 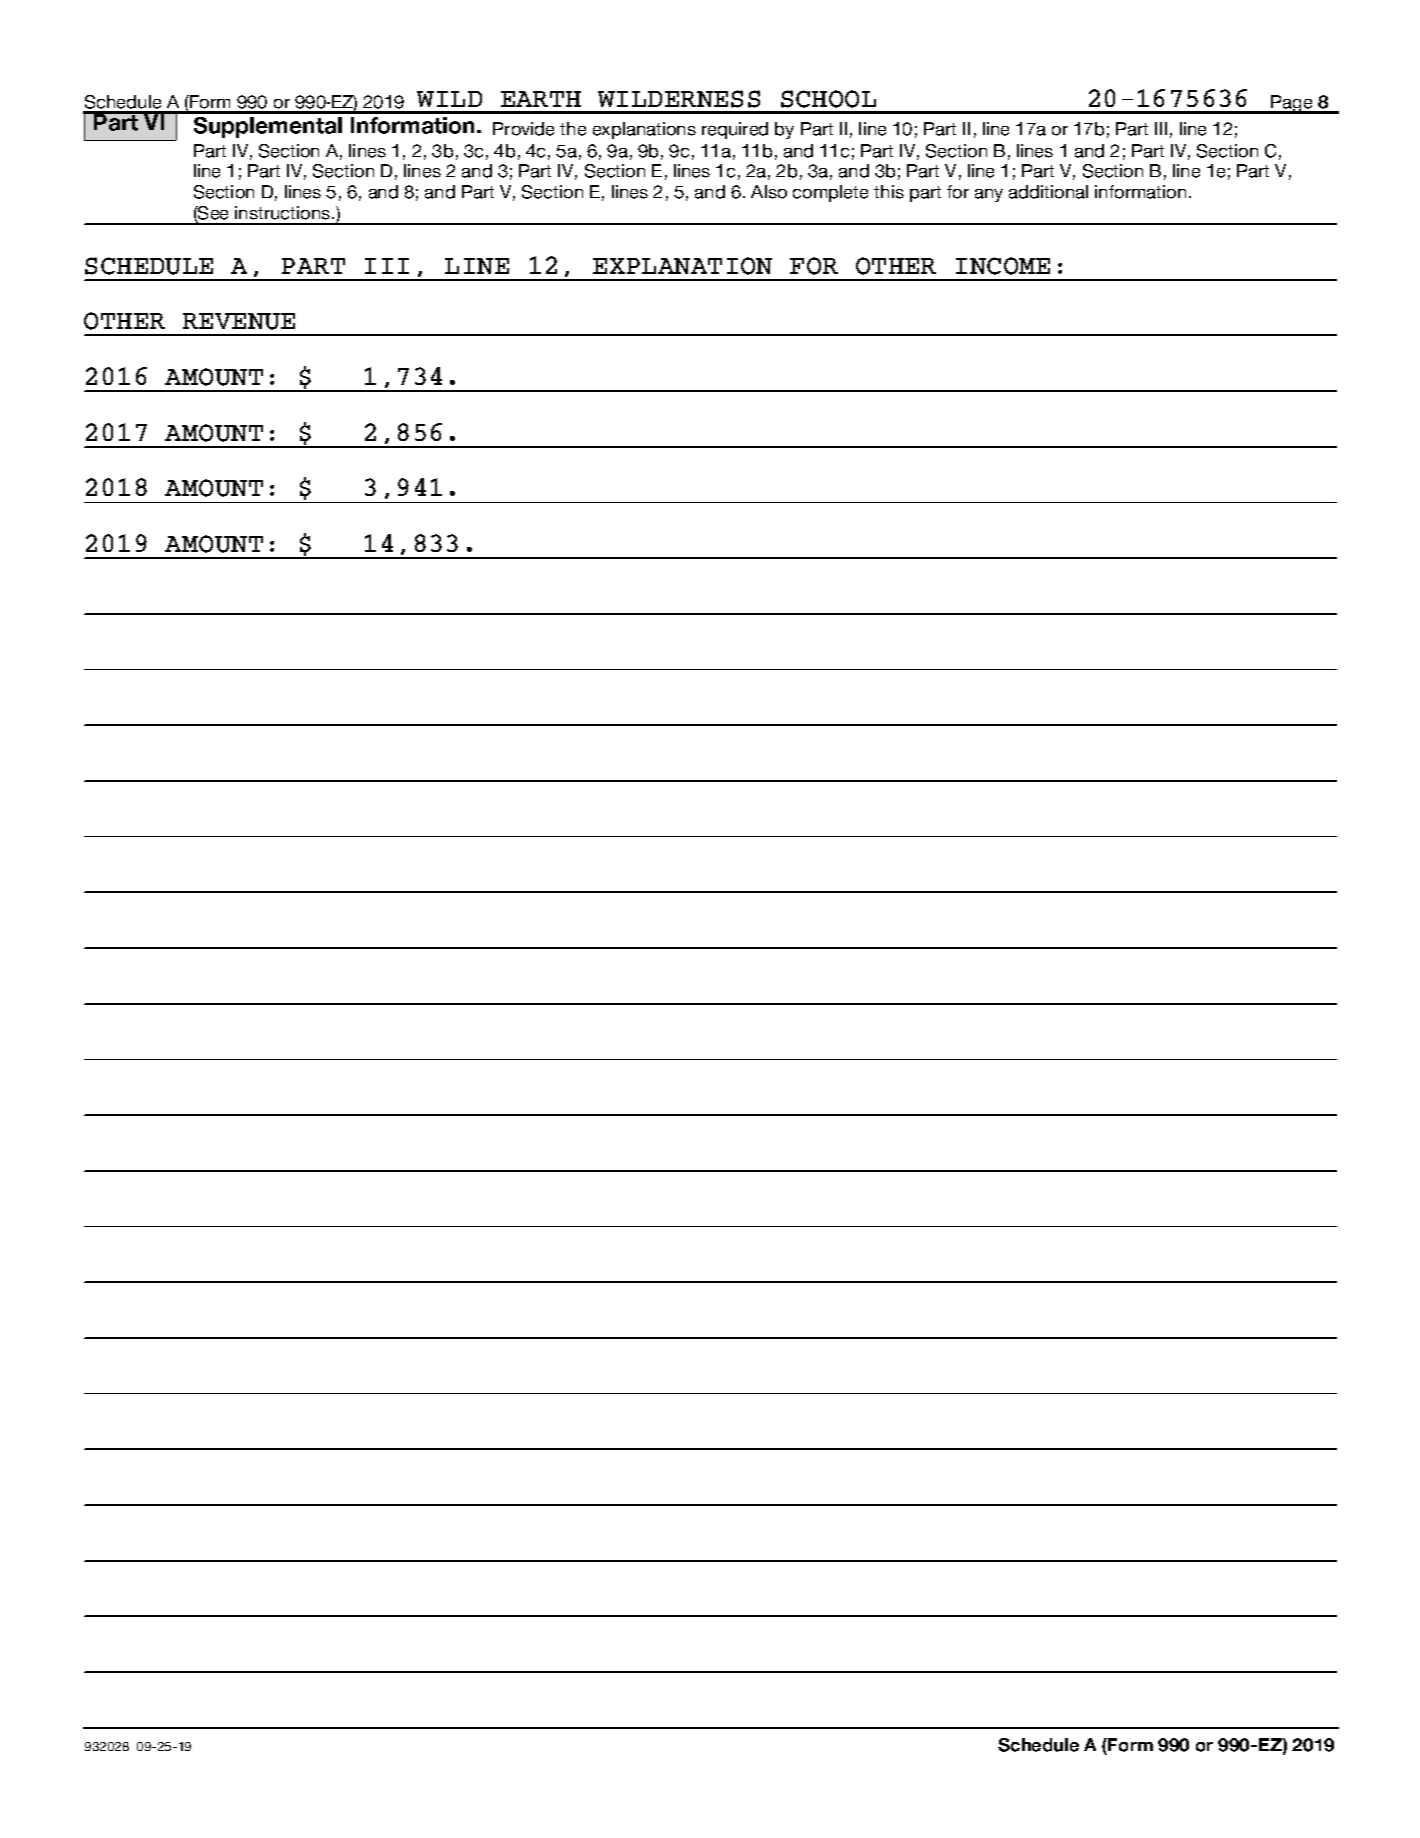 What do you see at coordinates (1292, 104) in the page?
I see `Page` at bounding box center [1292, 104].
